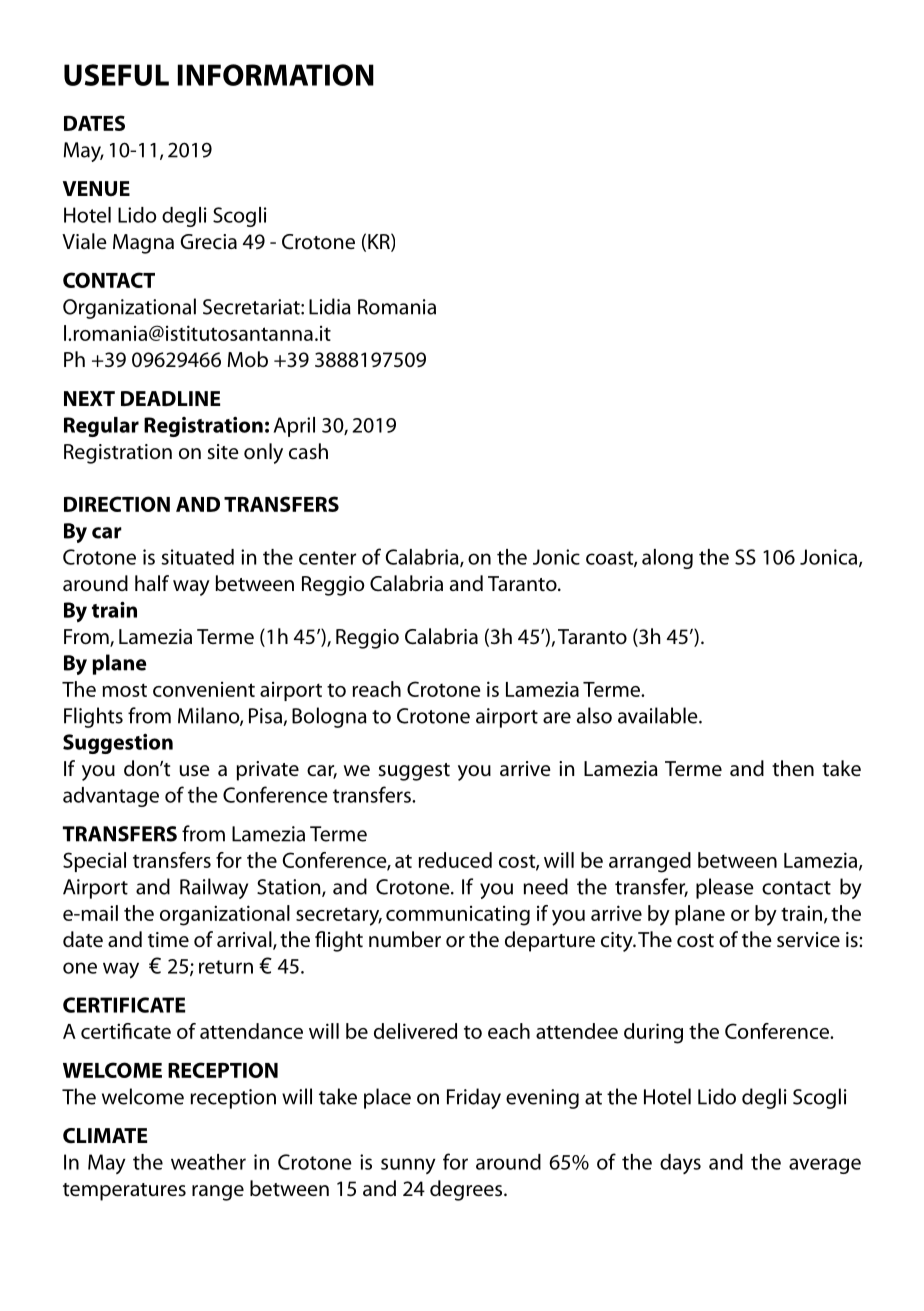  I want to click on INFORMATION, so click(276, 75).
